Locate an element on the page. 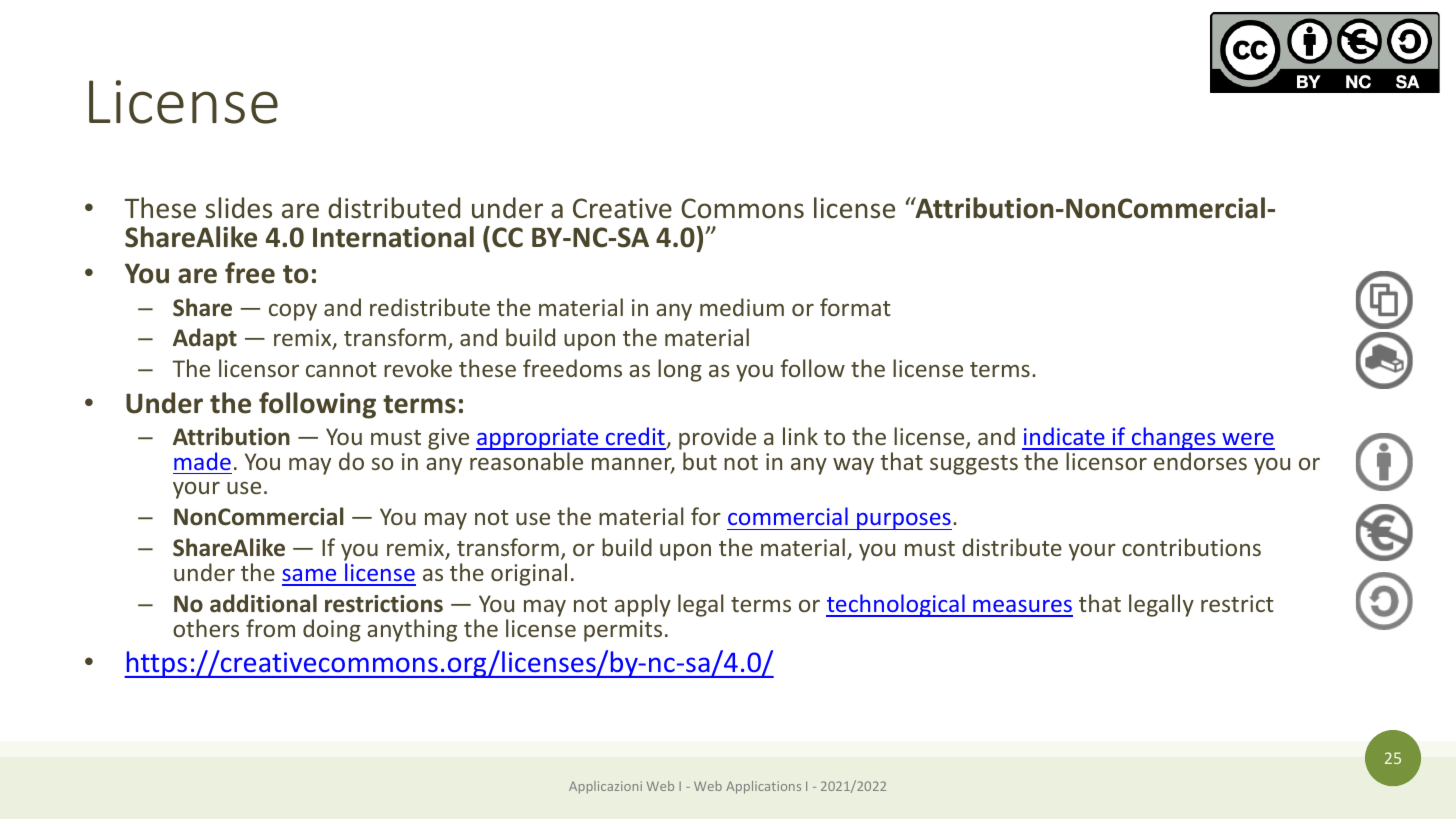  medium is located at coordinates (742, 307).
